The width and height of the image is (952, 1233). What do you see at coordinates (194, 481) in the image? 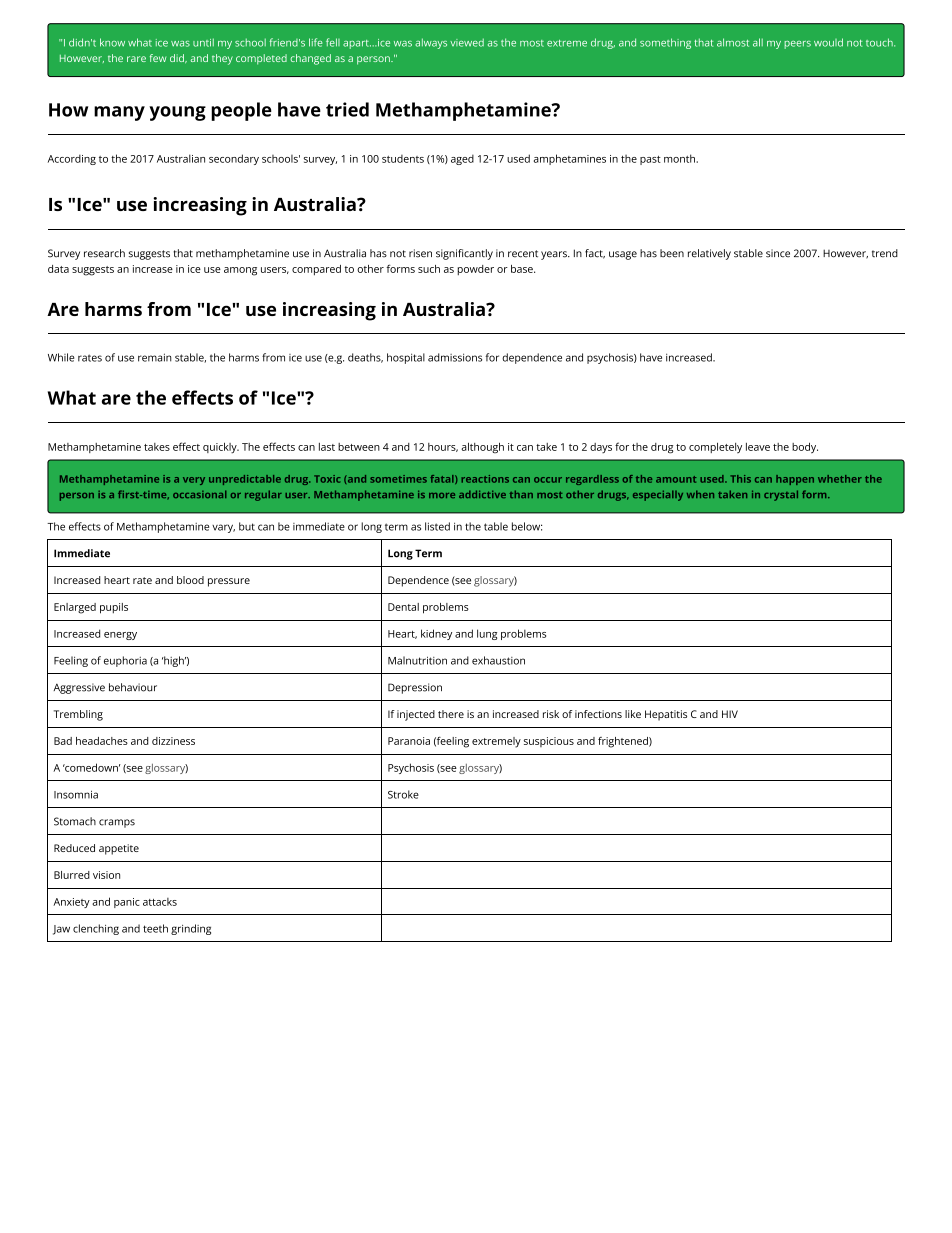
I see `very` at bounding box center [194, 481].
